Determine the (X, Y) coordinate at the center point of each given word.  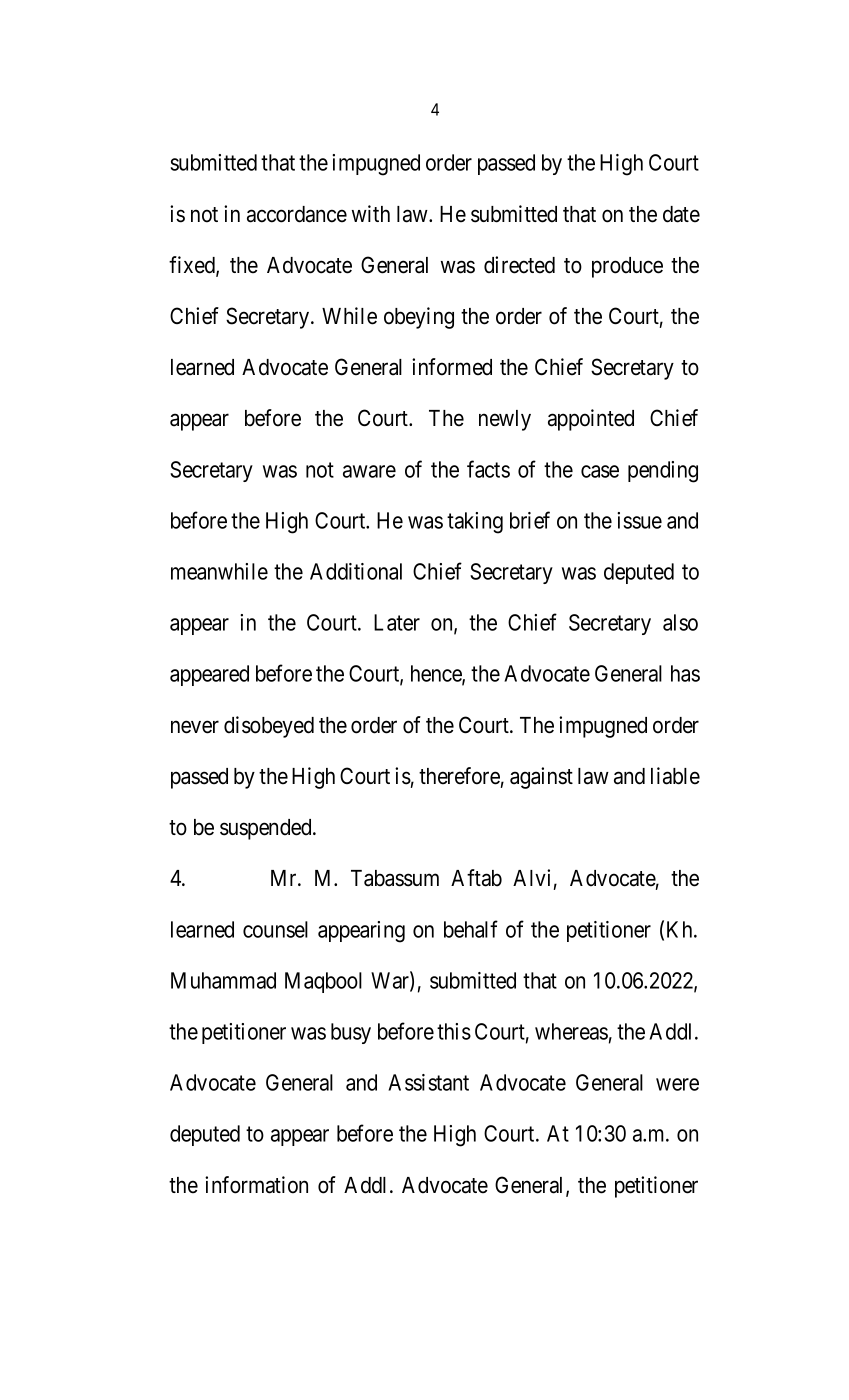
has (685, 673)
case (600, 471)
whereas (571, 1031)
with (371, 213)
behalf (471, 929)
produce (627, 267)
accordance (297, 214)
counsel (275, 929)
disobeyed (269, 727)
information (256, 1185)
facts (488, 469)
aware (369, 471)
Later (397, 622)
